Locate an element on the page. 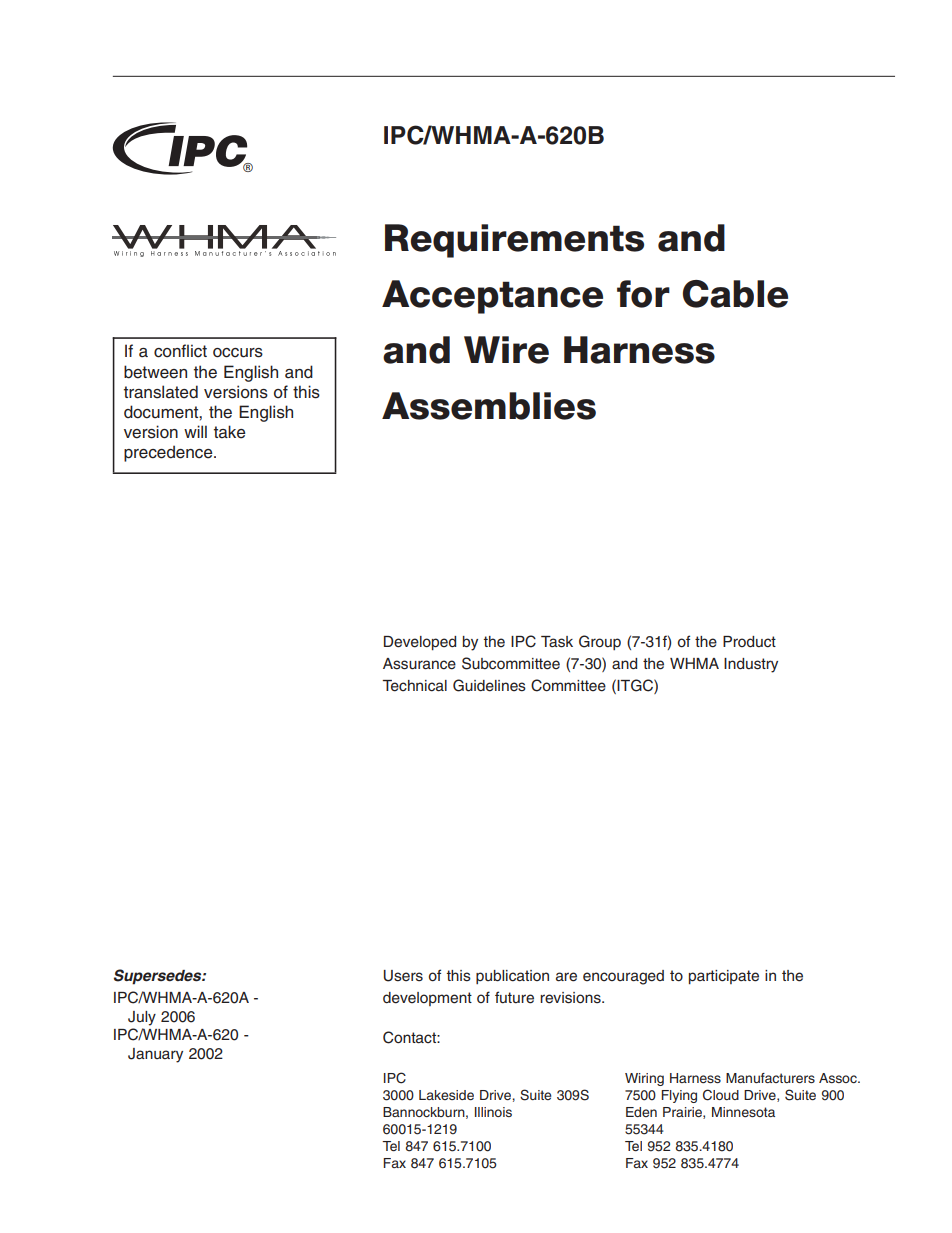  Task is located at coordinates (557, 642).
